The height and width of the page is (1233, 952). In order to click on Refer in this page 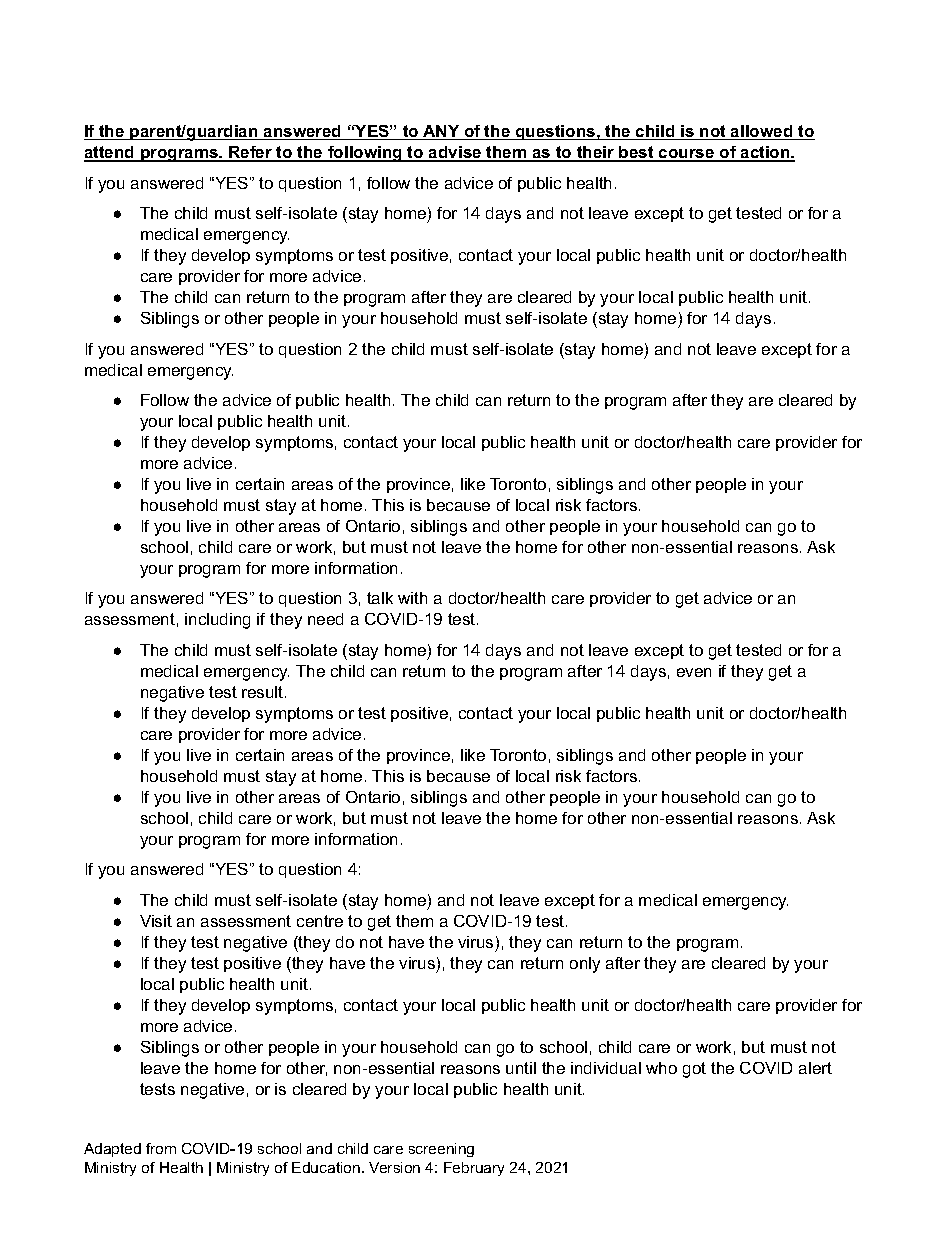, I will do `click(251, 154)`.
